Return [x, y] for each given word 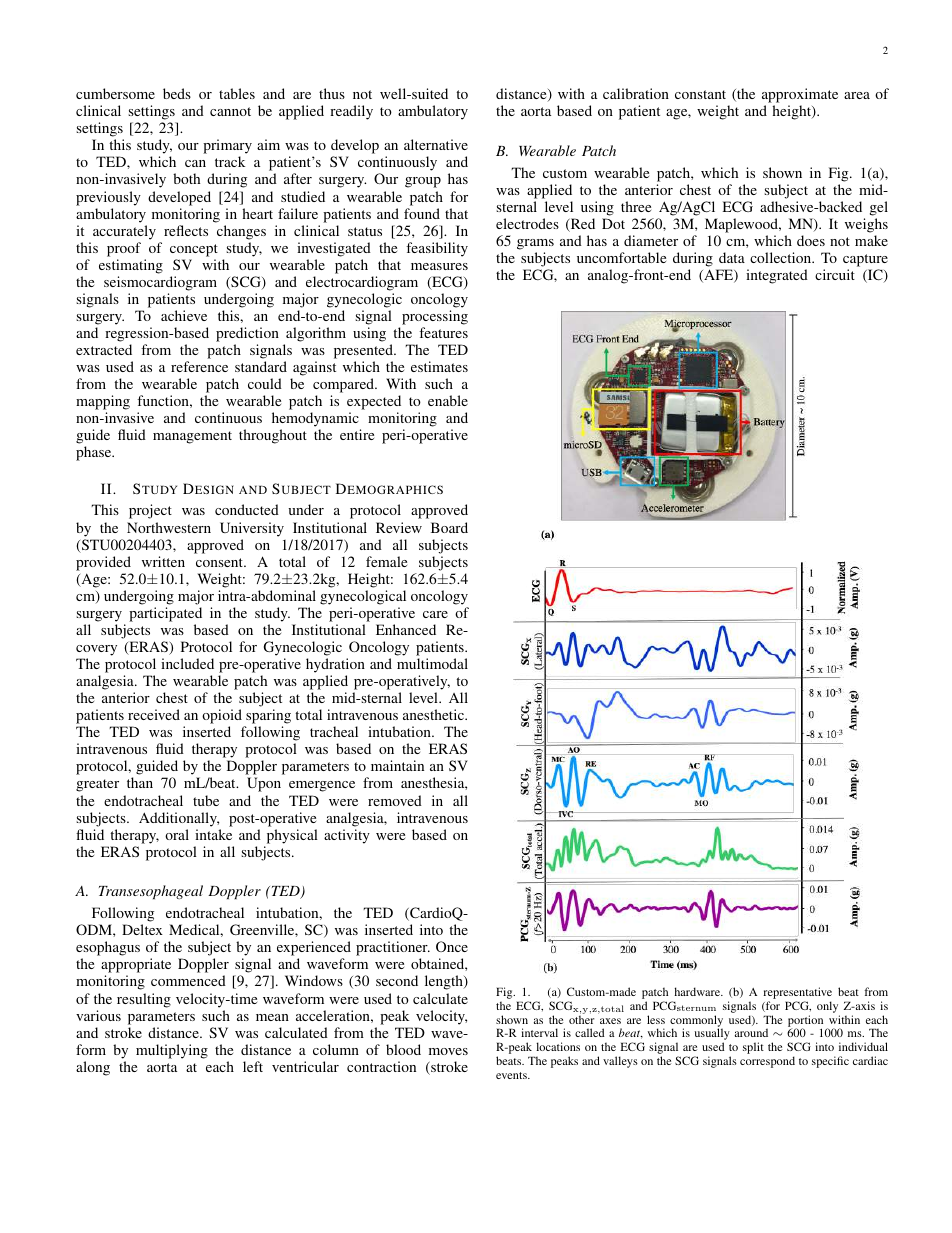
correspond [767, 1062]
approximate [800, 97]
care [435, 614]
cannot [230, 111]
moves [448, 1051]
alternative [436, 144]
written [163, 561]
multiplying [172, 1051]
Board [449, 527]
